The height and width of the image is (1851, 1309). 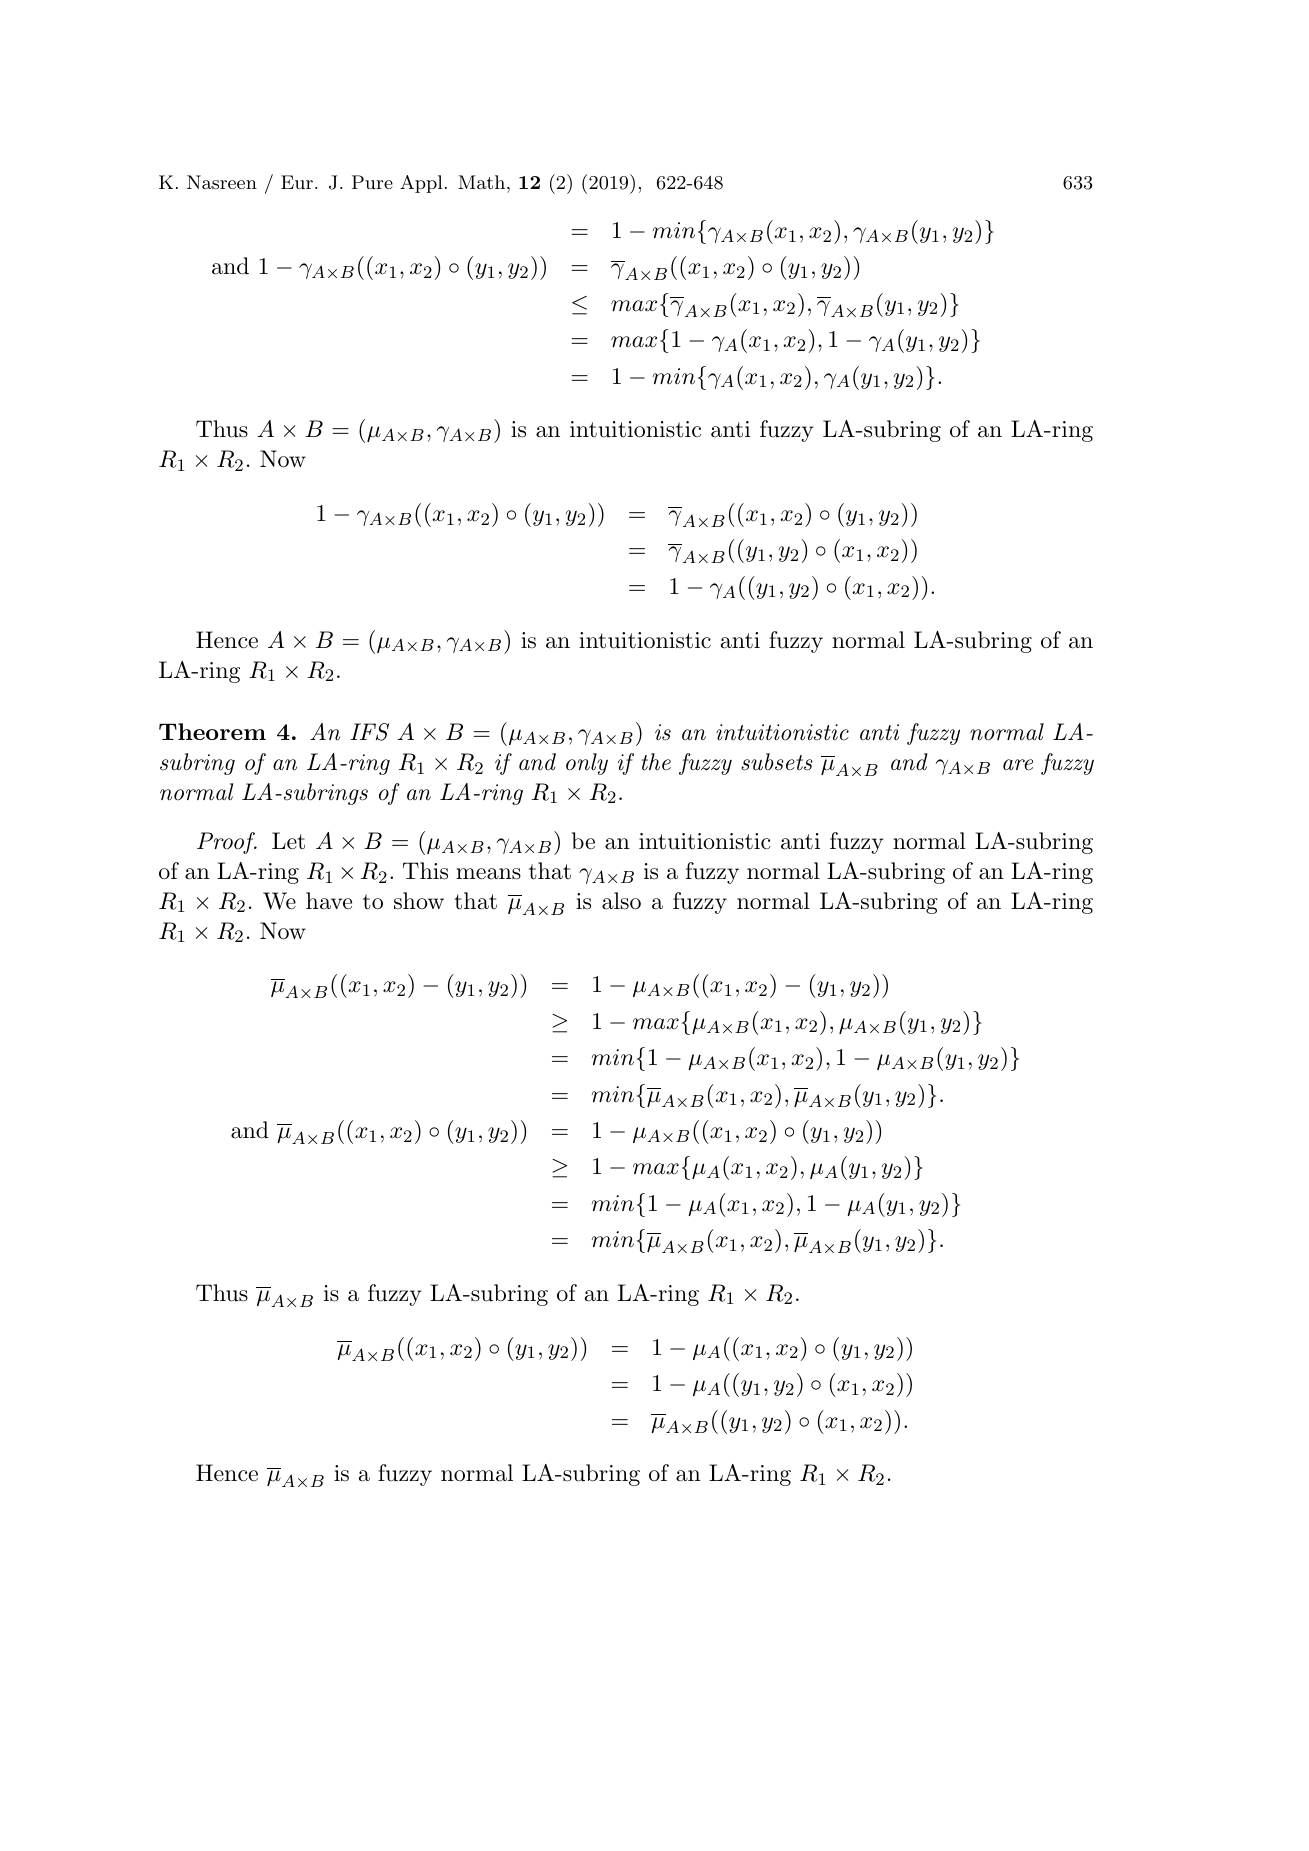 I want to click on This, so click(x=425, y=871).
